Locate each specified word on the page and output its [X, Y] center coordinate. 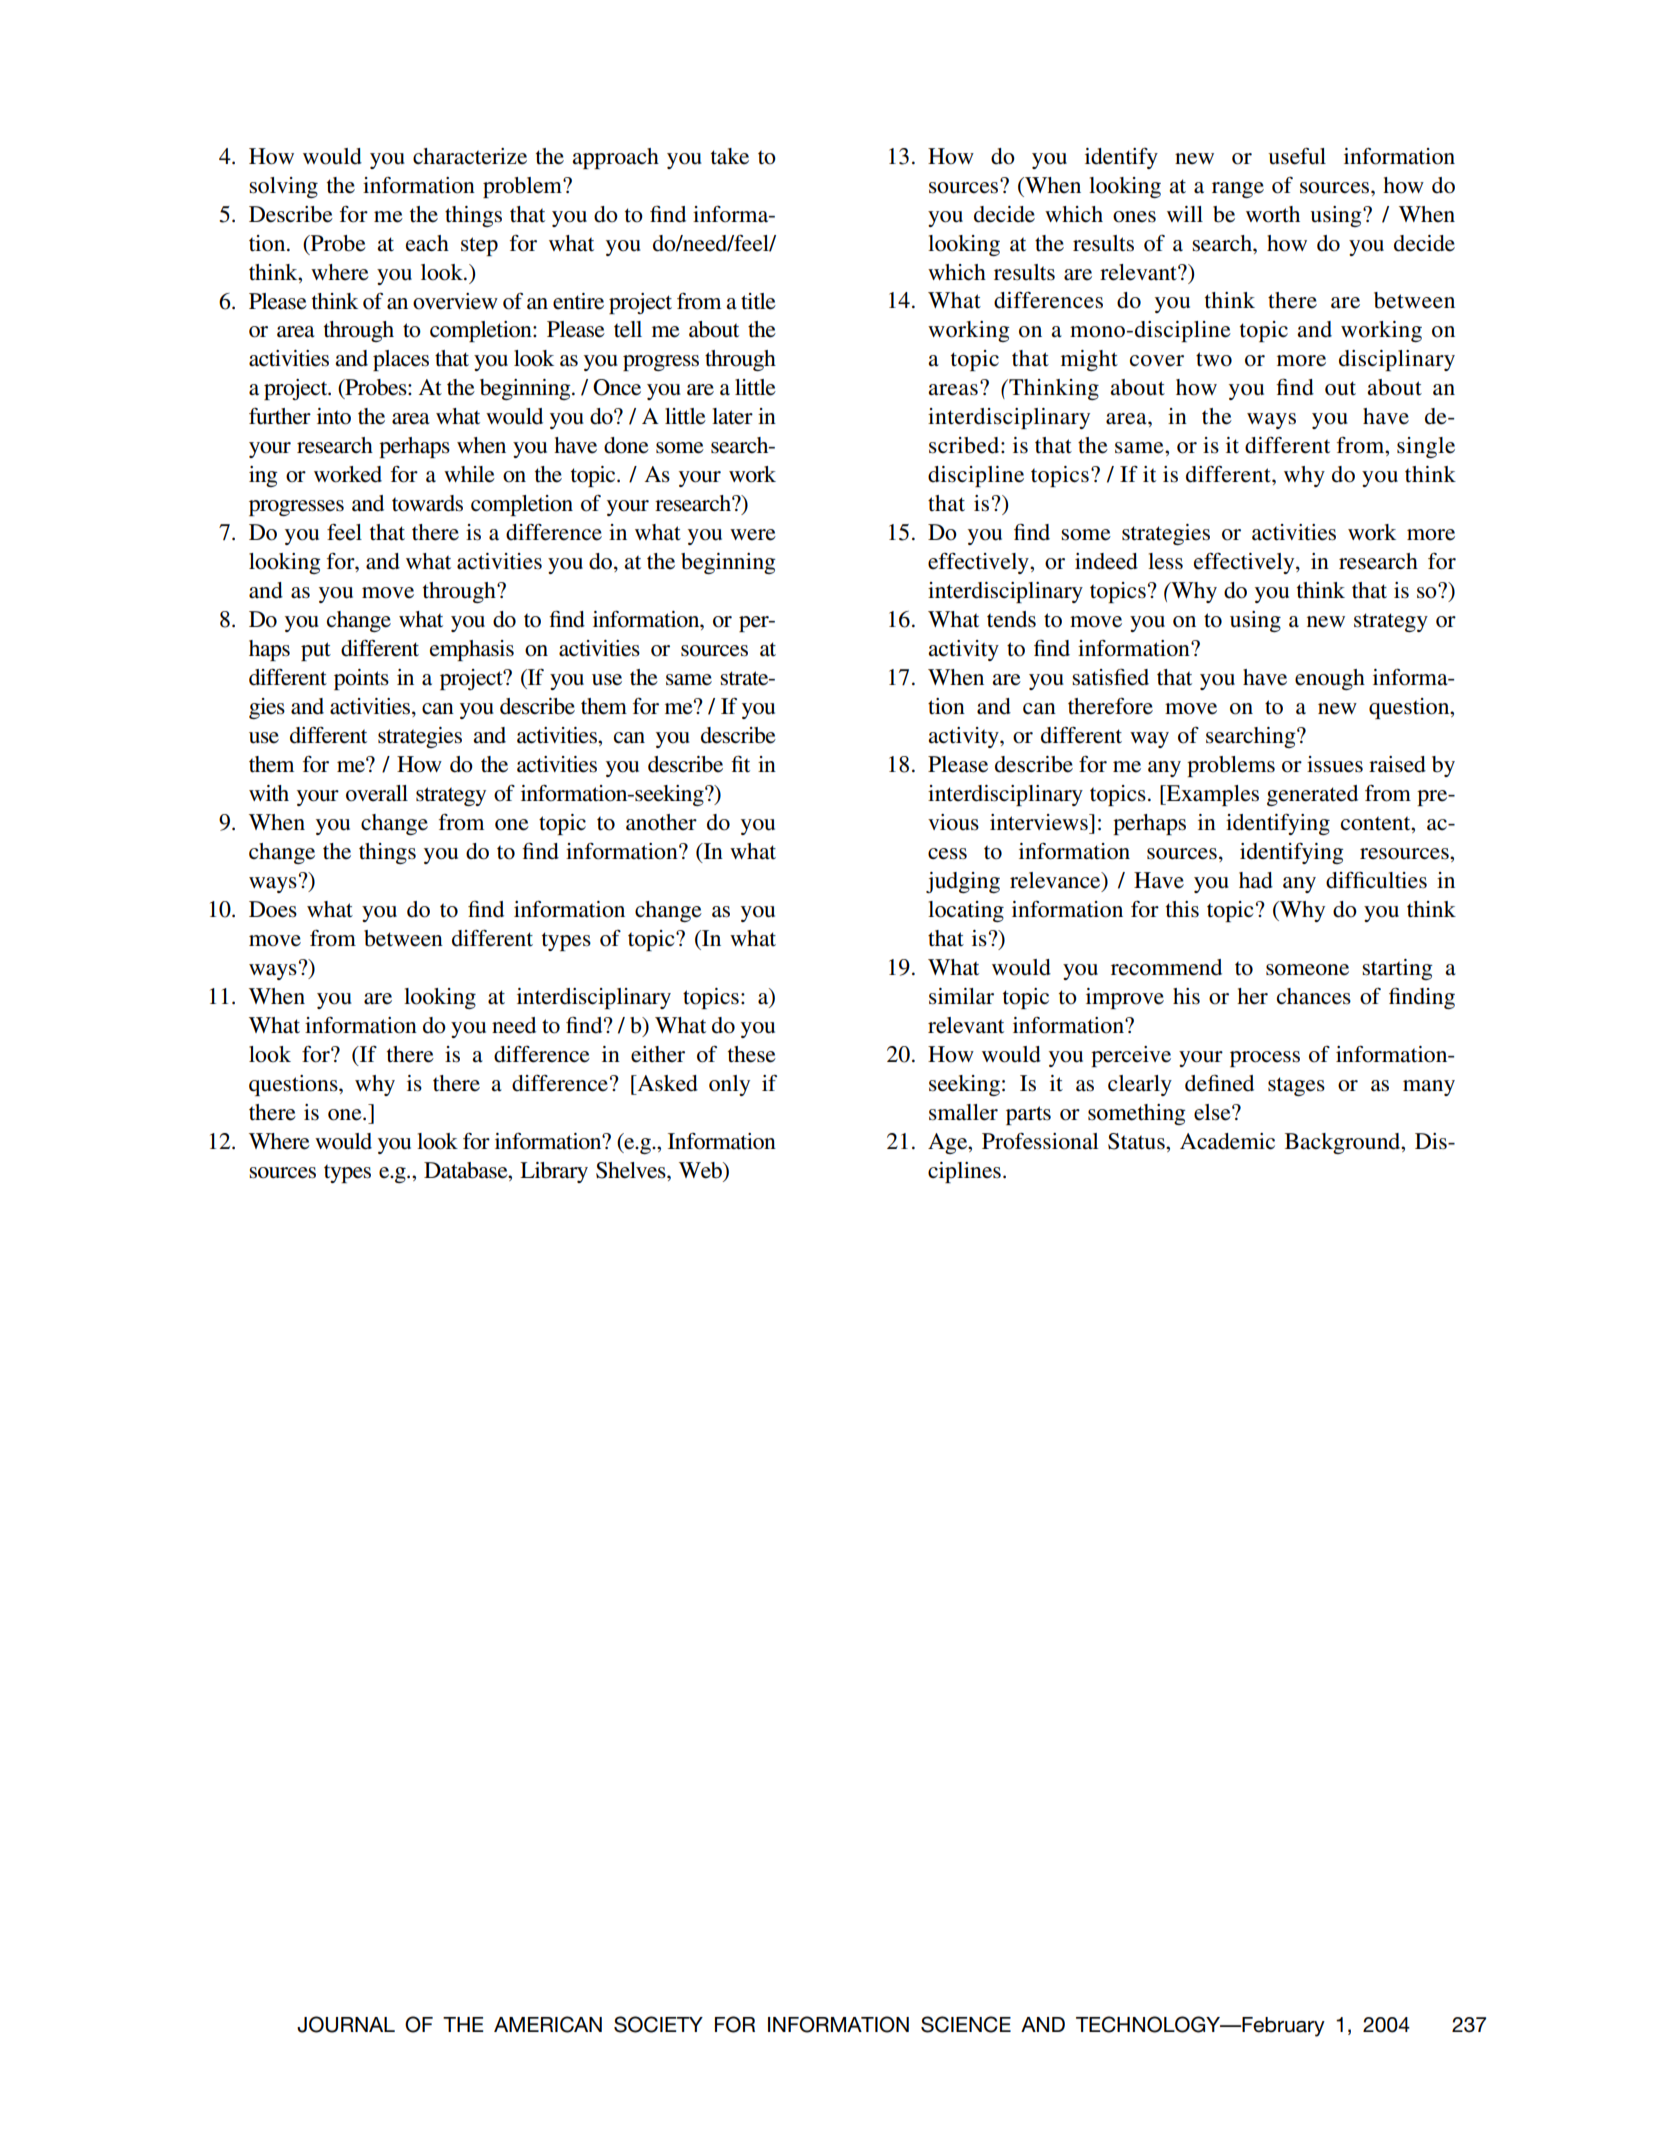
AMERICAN [548, 2024]
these [752, 1054]
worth [1273, 214]
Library [554, 1172]
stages [1296, 1086]
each [427, 243]
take [730, 156]
